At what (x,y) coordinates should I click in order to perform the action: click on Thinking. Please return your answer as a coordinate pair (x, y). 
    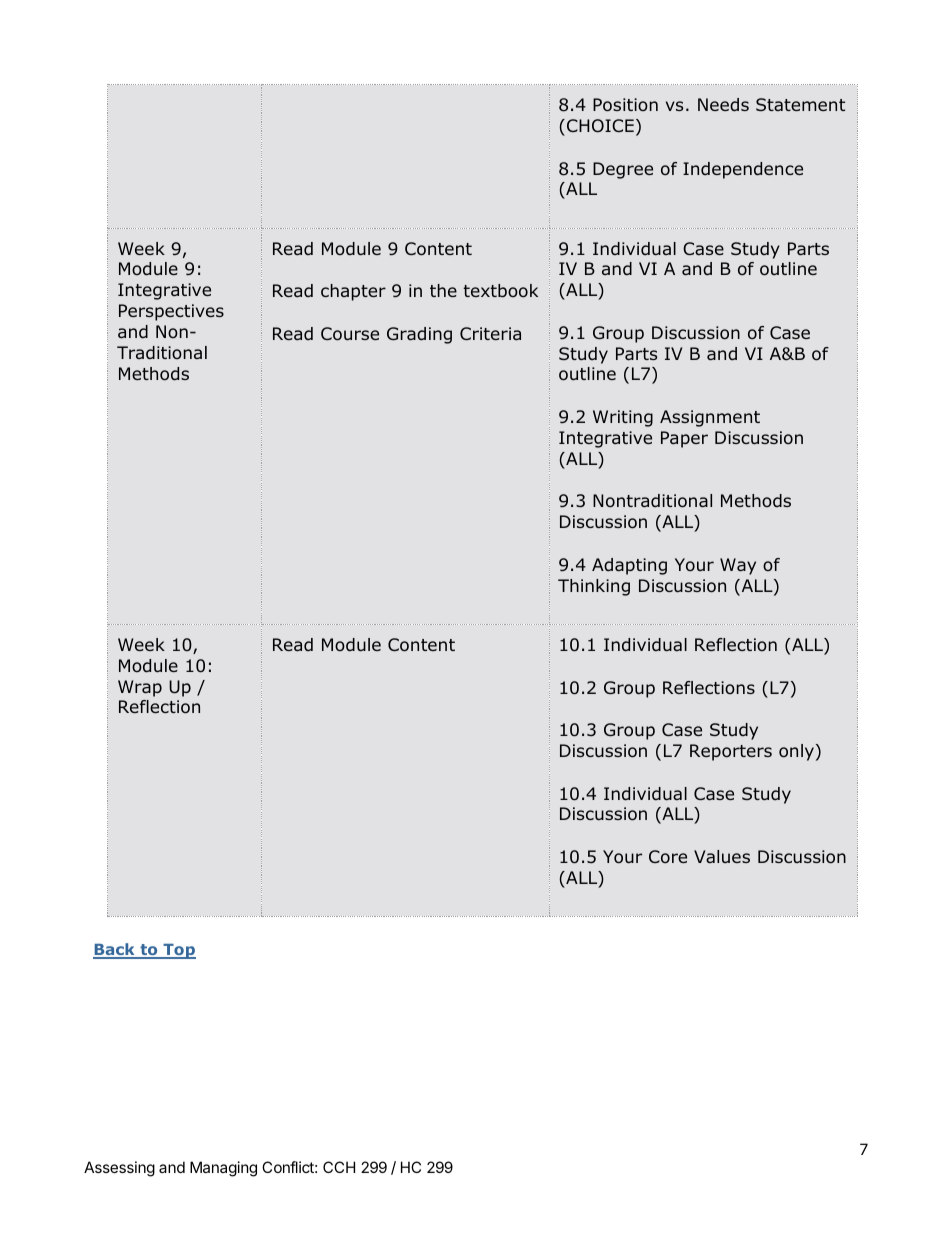
    Looking at the image, I should click on (594, 587).
